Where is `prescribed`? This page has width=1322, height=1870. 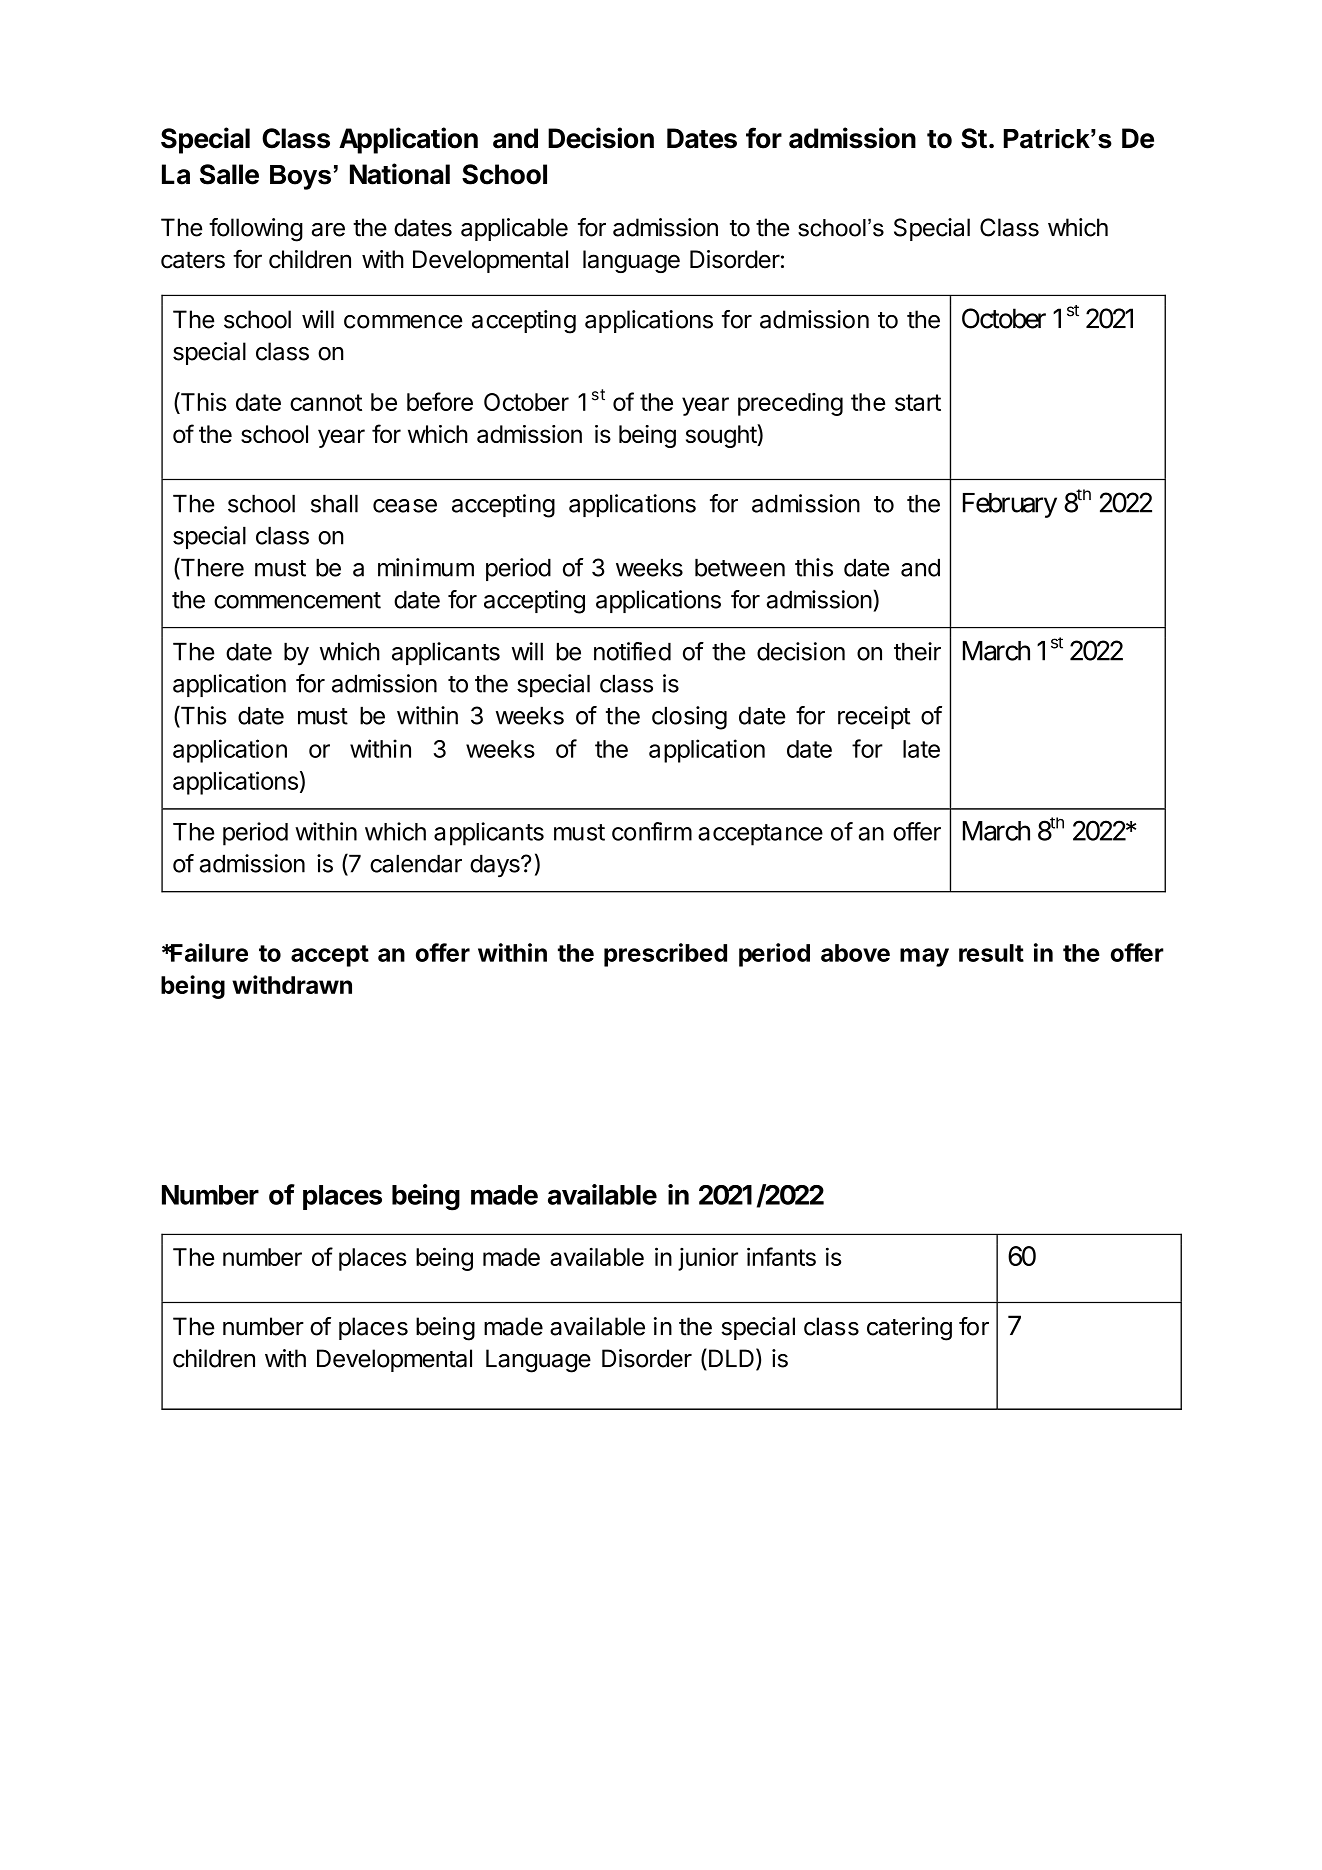 prescribed is located at coordinates (665, 955).
